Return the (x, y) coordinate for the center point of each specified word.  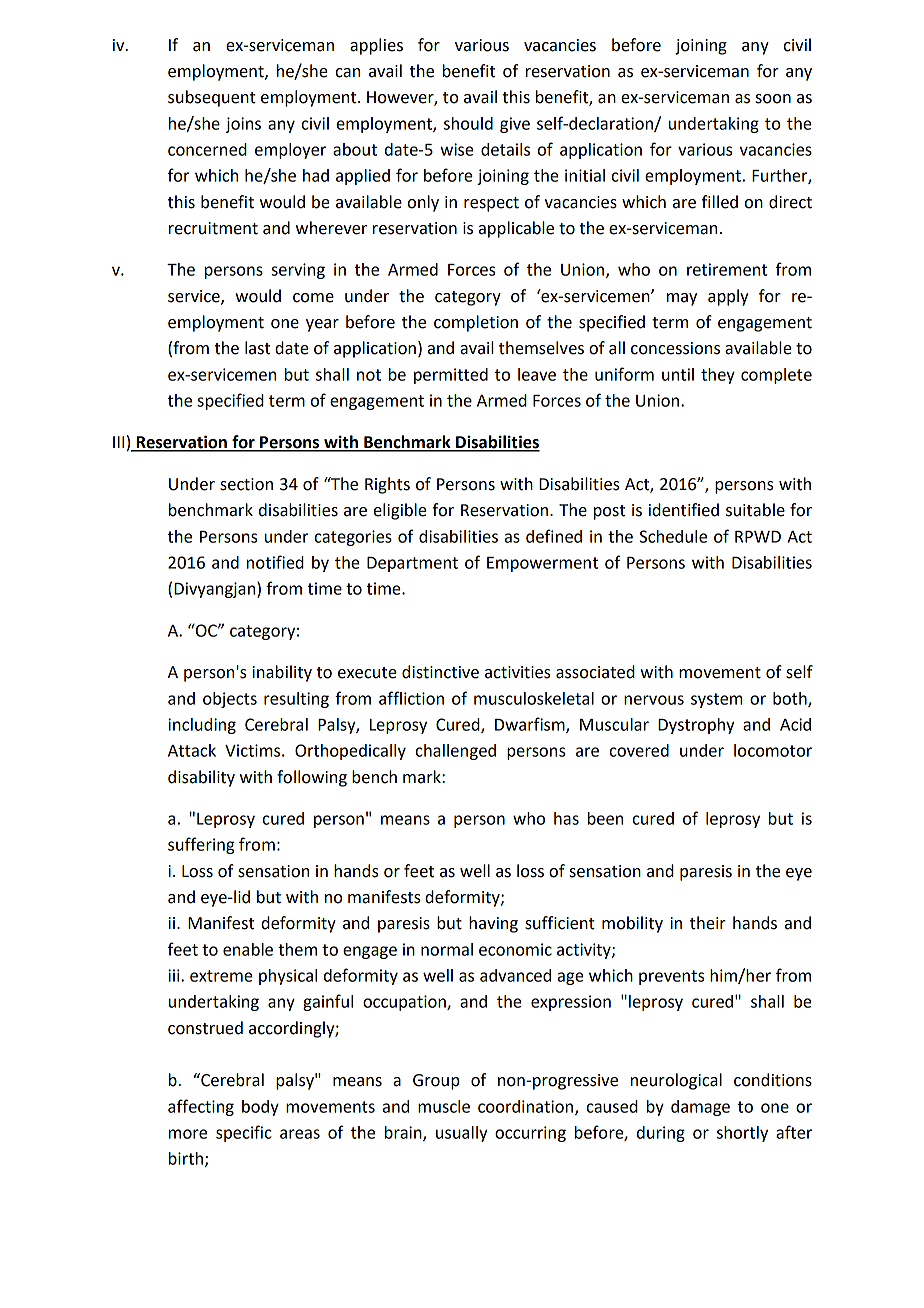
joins (243, 125)
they (718, 376)
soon (773, 99)
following (312, 778)
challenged (456, 752)
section (246, 484)
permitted (451, 376)
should (468, 123)
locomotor (773, 750)
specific (244, 1133)
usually (461, 1134)
